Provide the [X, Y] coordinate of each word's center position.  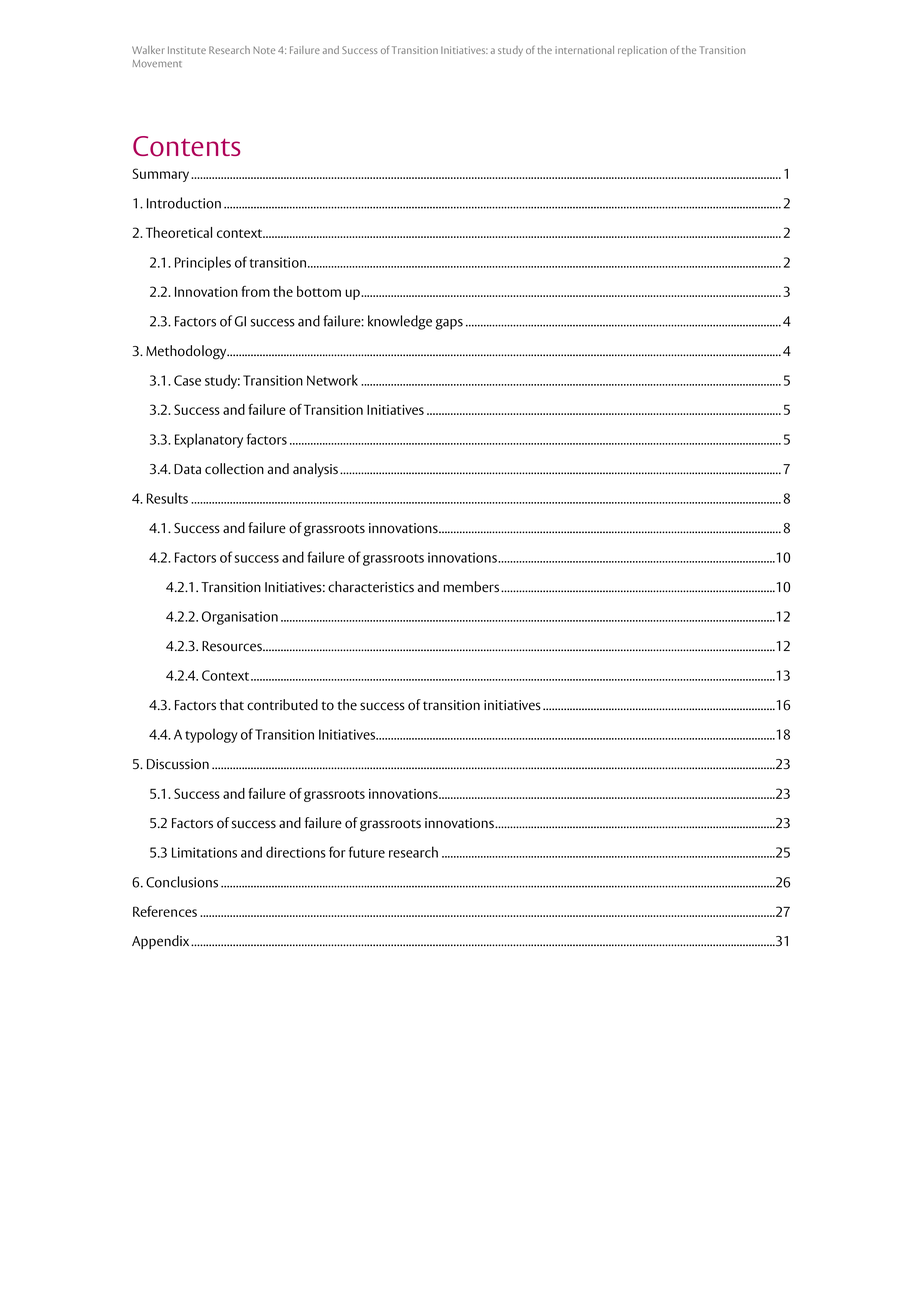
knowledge [400, 322]
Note [264, 50]
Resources [233, 646]
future [367, 852]
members [471, 587]
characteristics [371, 587]
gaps [449, 324]
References [165, 911]
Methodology [187, 352]
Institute [187, 50]
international [584, 50]
